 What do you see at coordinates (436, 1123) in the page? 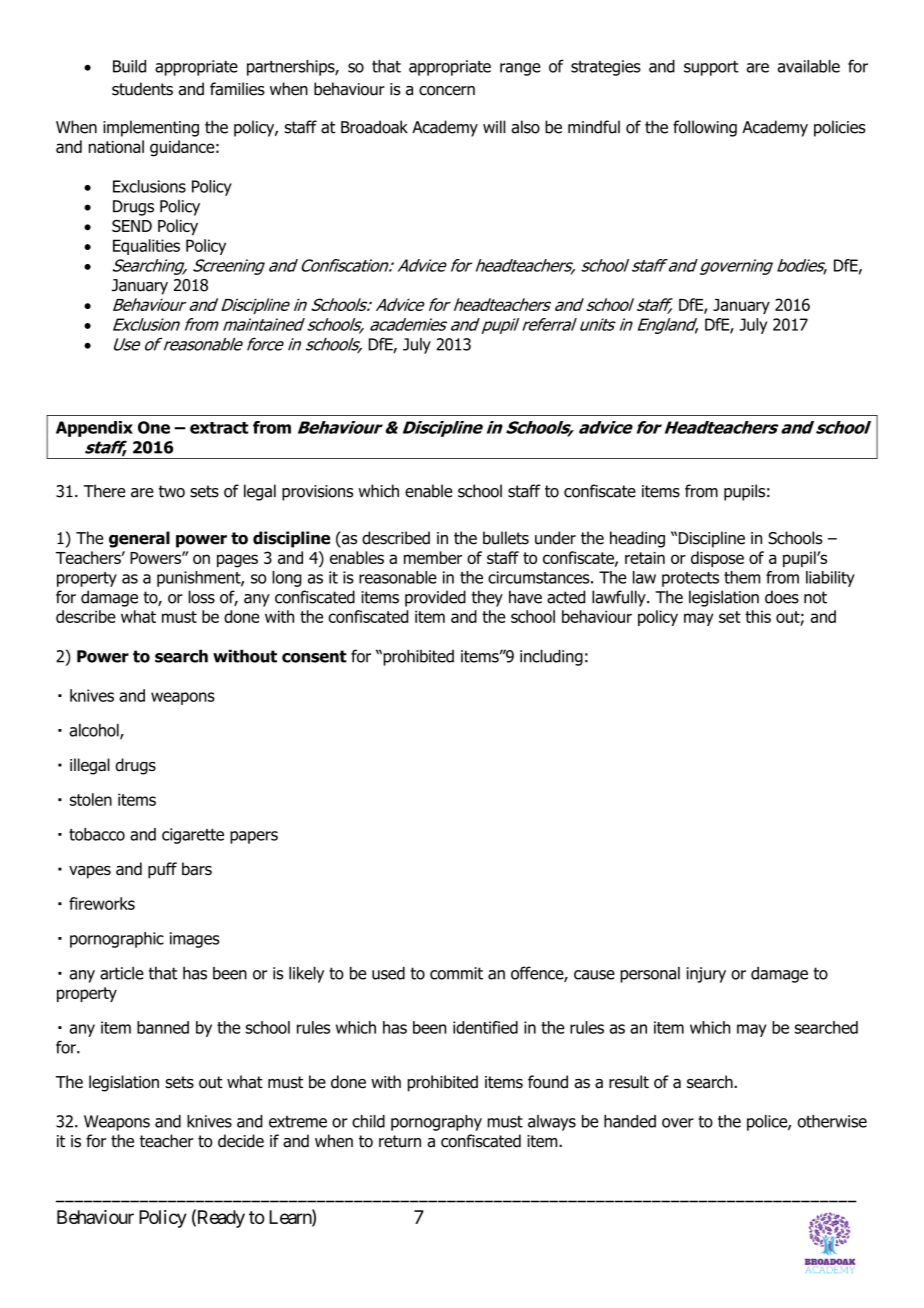
I see `pornography` at bounding box center [436, 1123].
